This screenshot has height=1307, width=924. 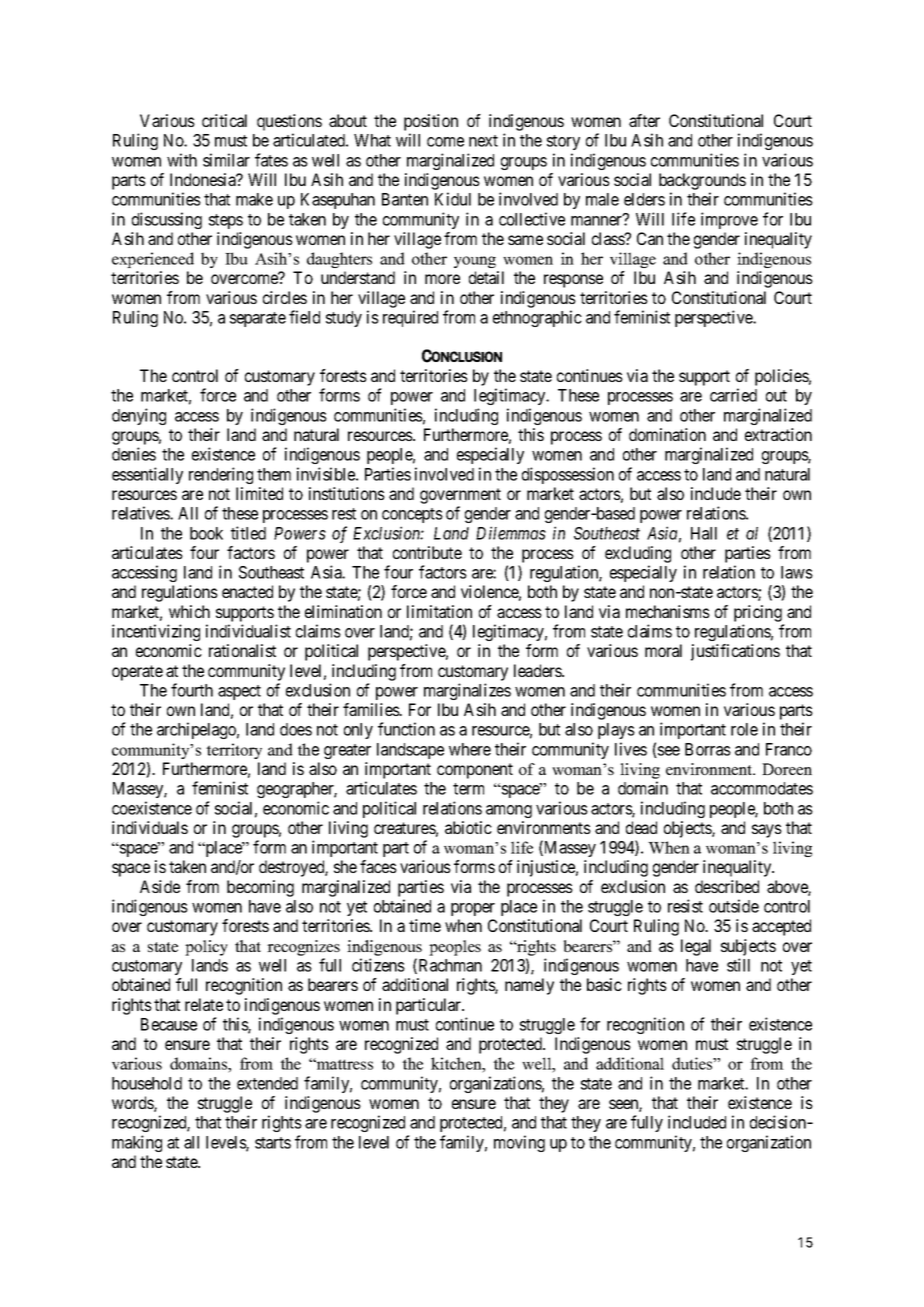 What do you see at coordinates (439, 611) in the screenshot?
I see `limitation` at bounding box center [439, 611].
